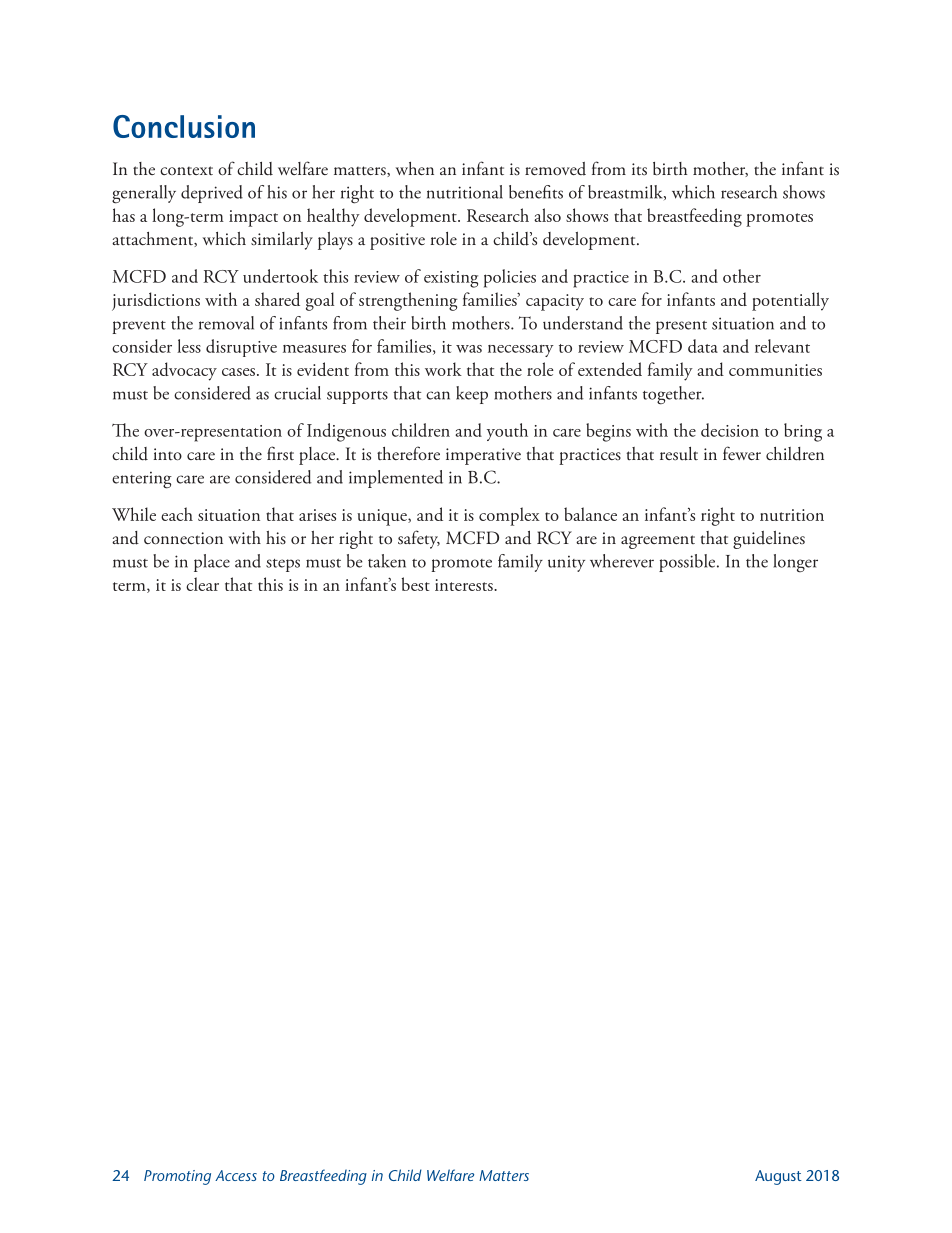 The width and height of the image is (952, 1233). Describe the element at coordinates (483, 456) in the image. I see `imperative` at that location.
